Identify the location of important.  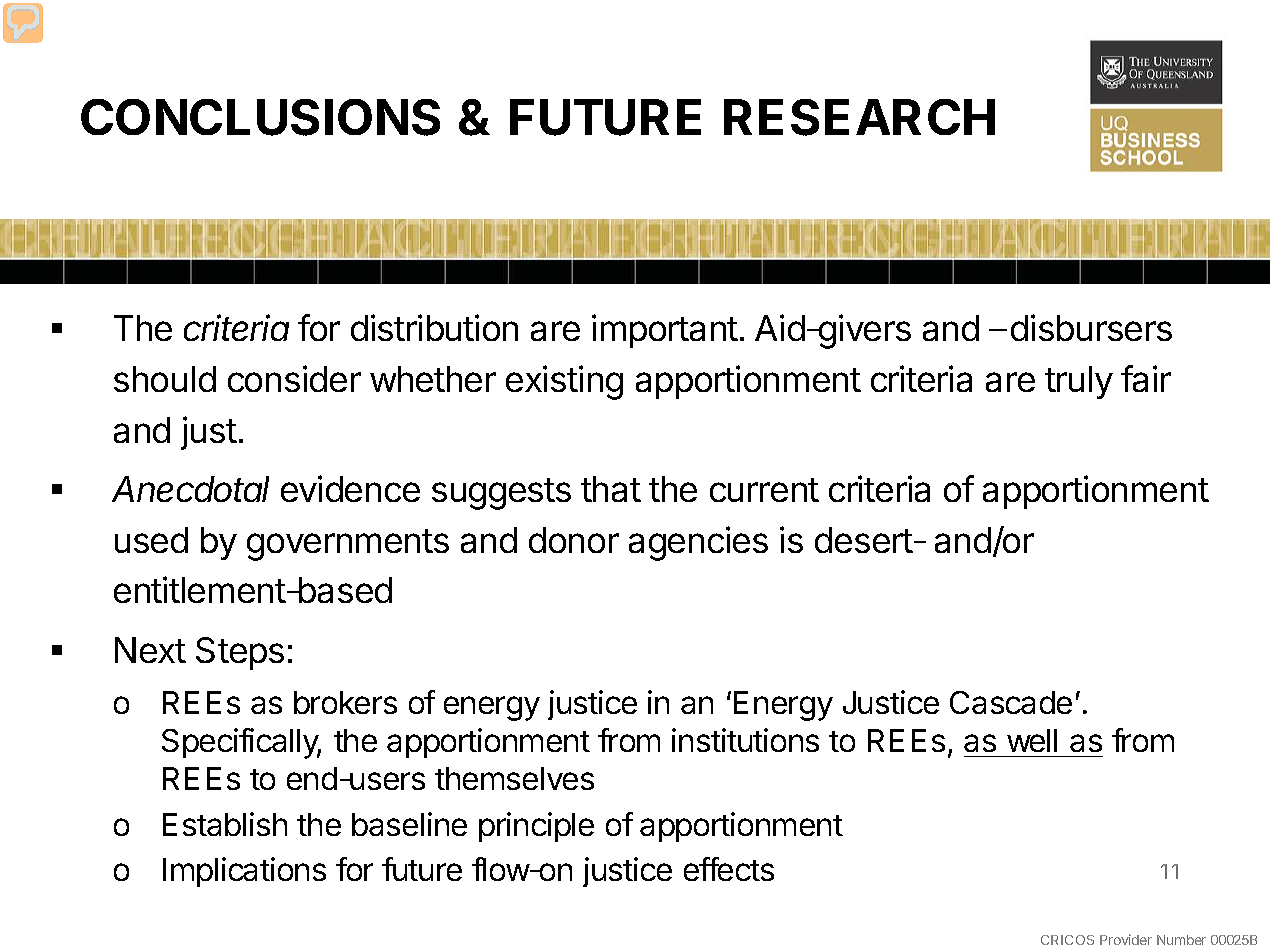
(665, 331).
